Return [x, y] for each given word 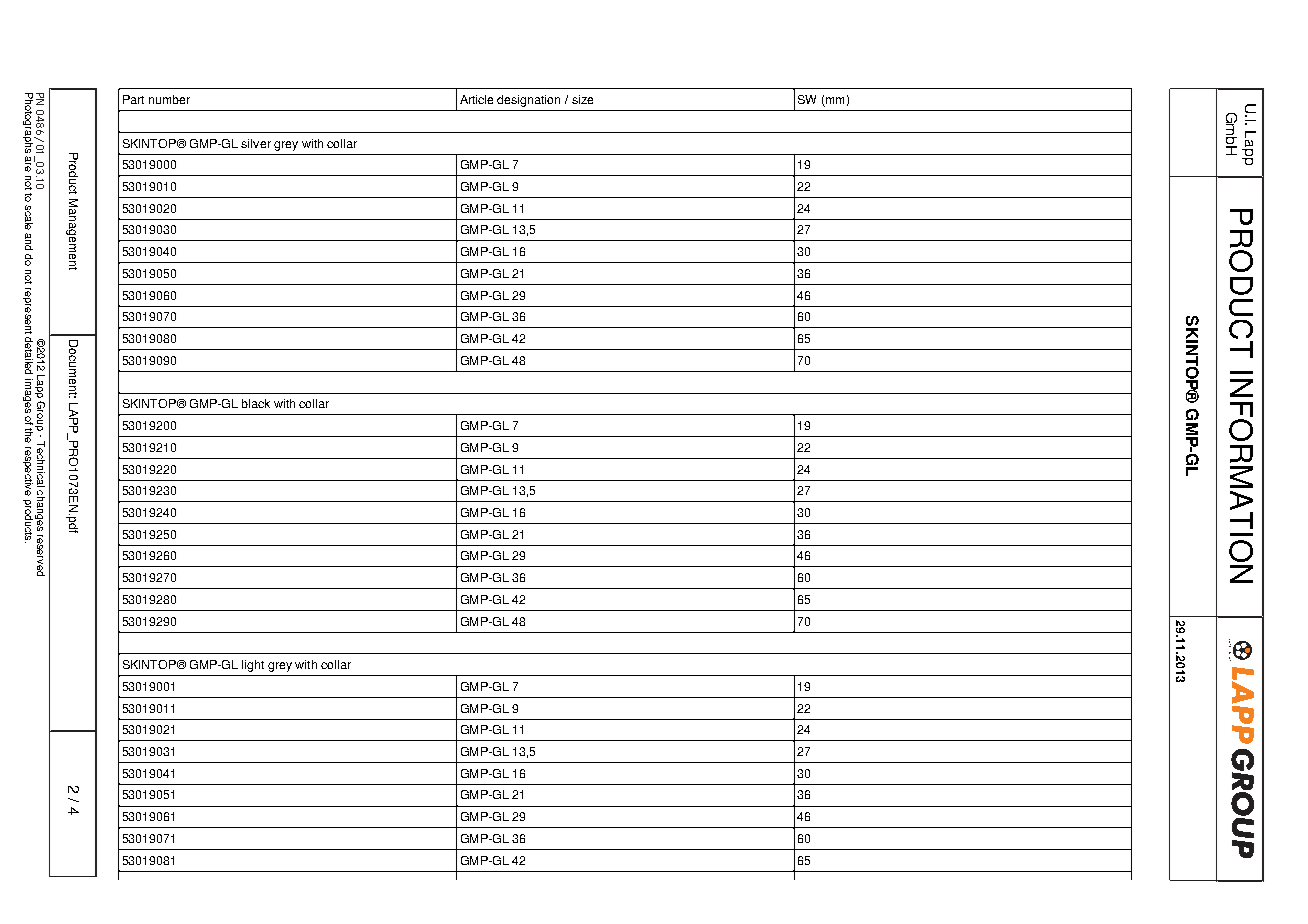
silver [256, 143]
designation [528, 101]
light [253, 666]
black [256, 403]
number [169, 99]
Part [133, 99]
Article [476, 99]
